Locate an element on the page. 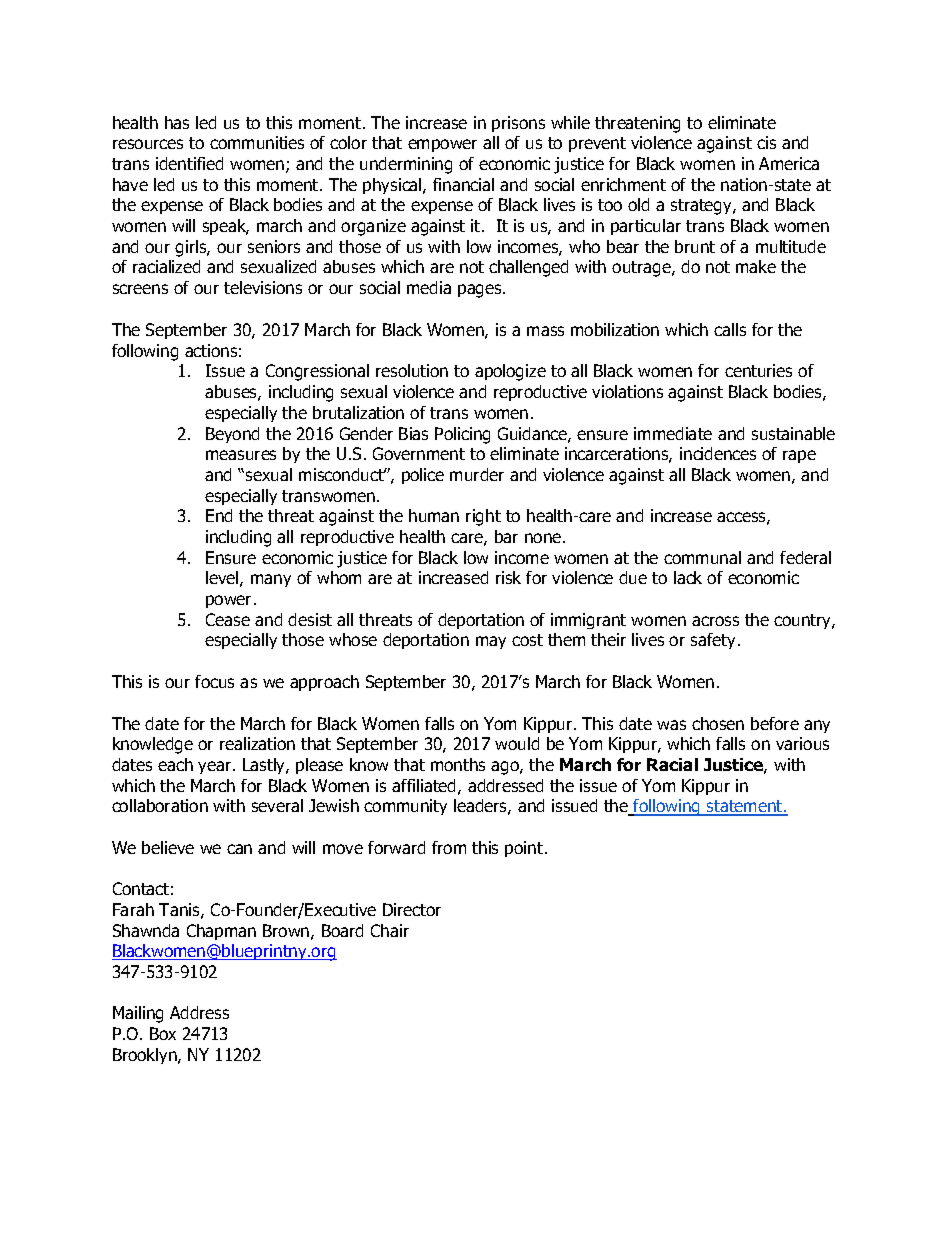 The width and height of the image is (952, 1233). financial is located at coordinates (463, 184).
